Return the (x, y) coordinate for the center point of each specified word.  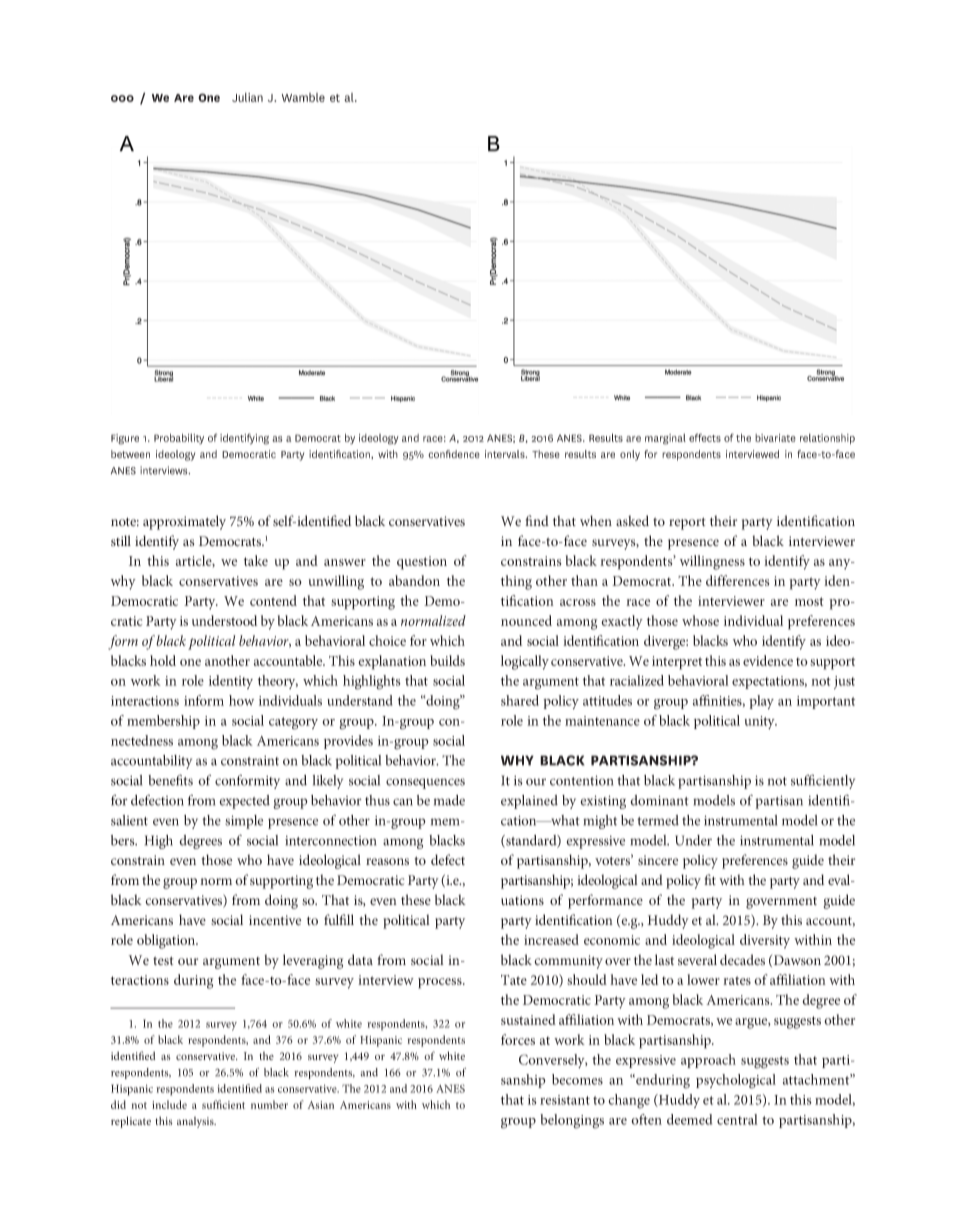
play (761, 702)
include (169, 1104)
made (449, 800)
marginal (665, 439)
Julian (247, 97)
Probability (179, 439)
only (630, 455)
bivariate (775, 438)
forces (518, 1039)
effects (705, 437)
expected (244, 802)
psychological (736, 1081)
